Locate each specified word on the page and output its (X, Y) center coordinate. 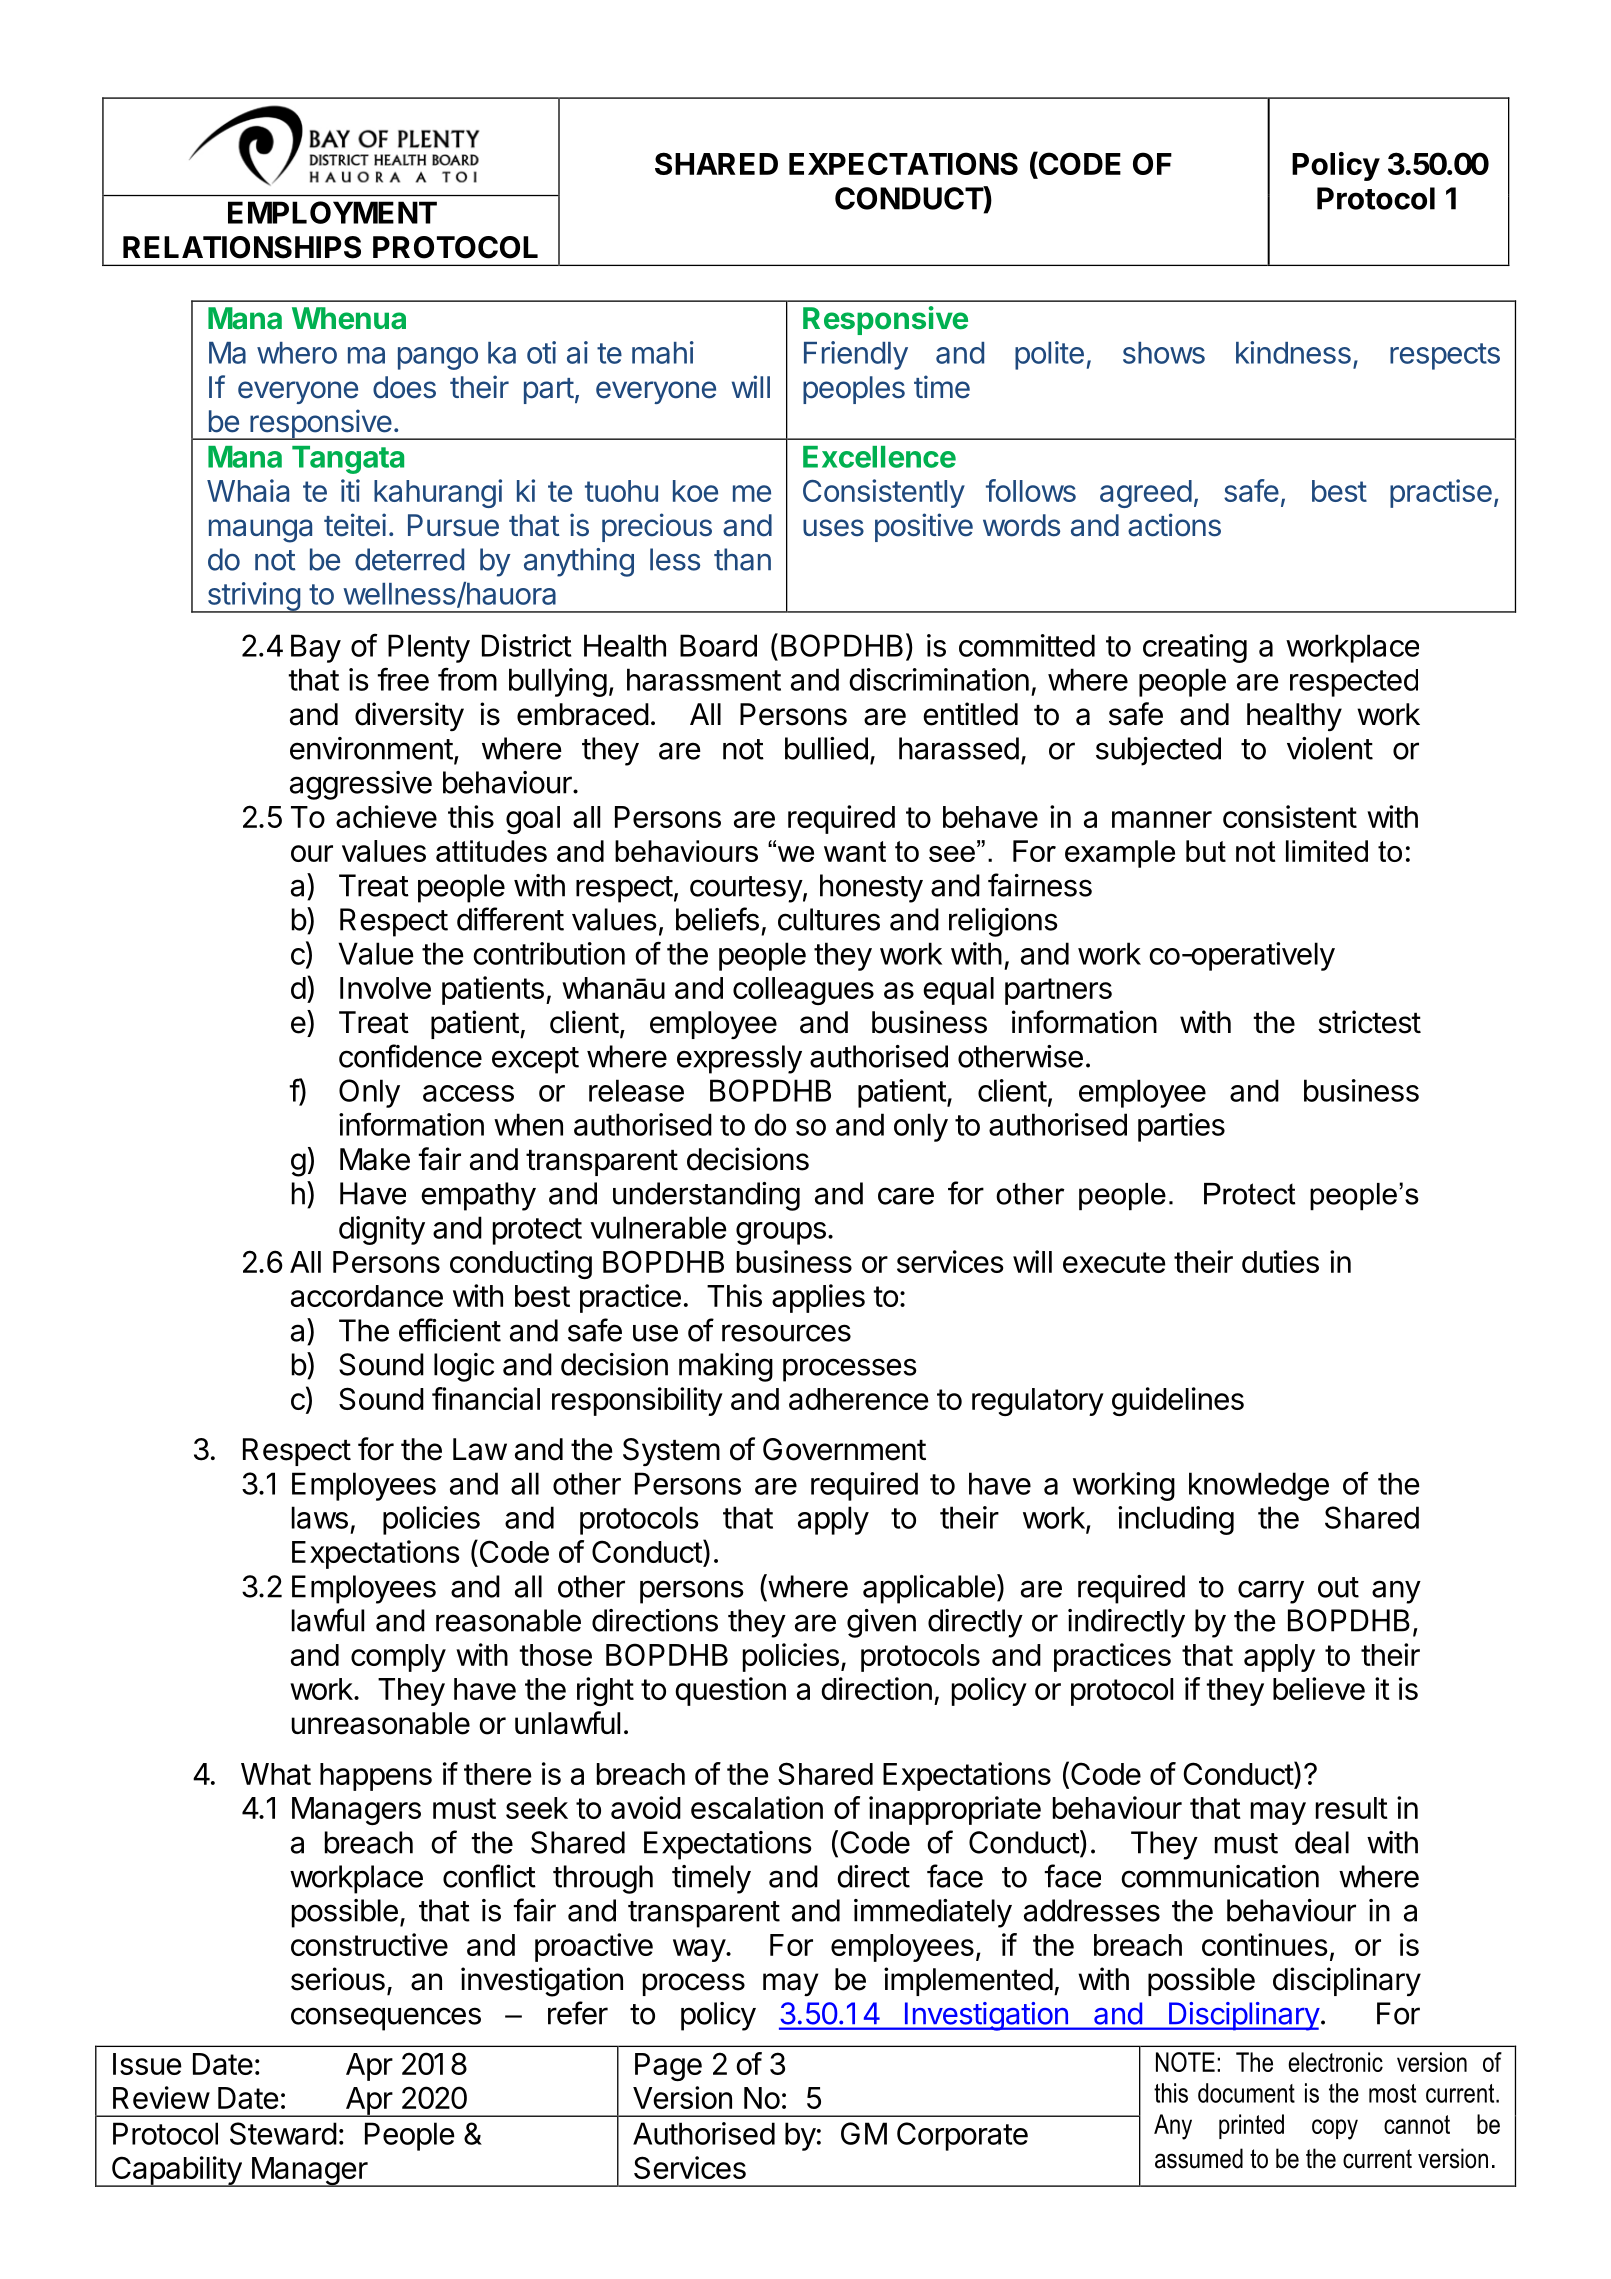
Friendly (856, 355)
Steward (283, 2133)
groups (781, 1233)
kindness (1293, 352)
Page (668, 2067)
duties (1280, 1261)
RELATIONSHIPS (242, 247)
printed (1251, 2126)
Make (375, 1159)
